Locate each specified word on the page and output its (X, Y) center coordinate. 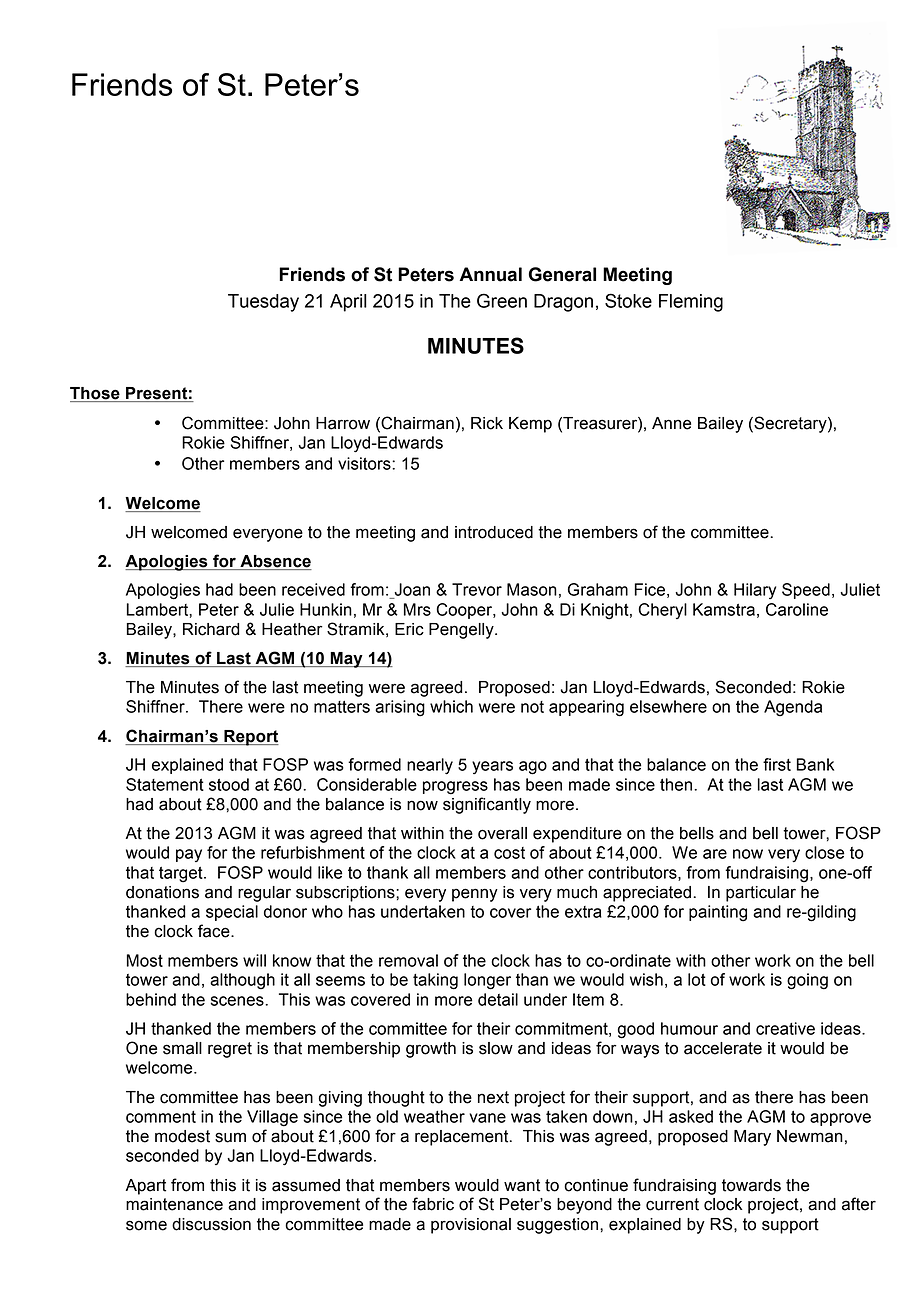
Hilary (755, 591)
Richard (211, 629)
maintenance (174, 1204)
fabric (433, 1204)
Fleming (691, 303)
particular (761, 894)
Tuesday (263, 303)
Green (502, 300)
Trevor (477, 589)
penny (475, 895)
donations (162, 892)
